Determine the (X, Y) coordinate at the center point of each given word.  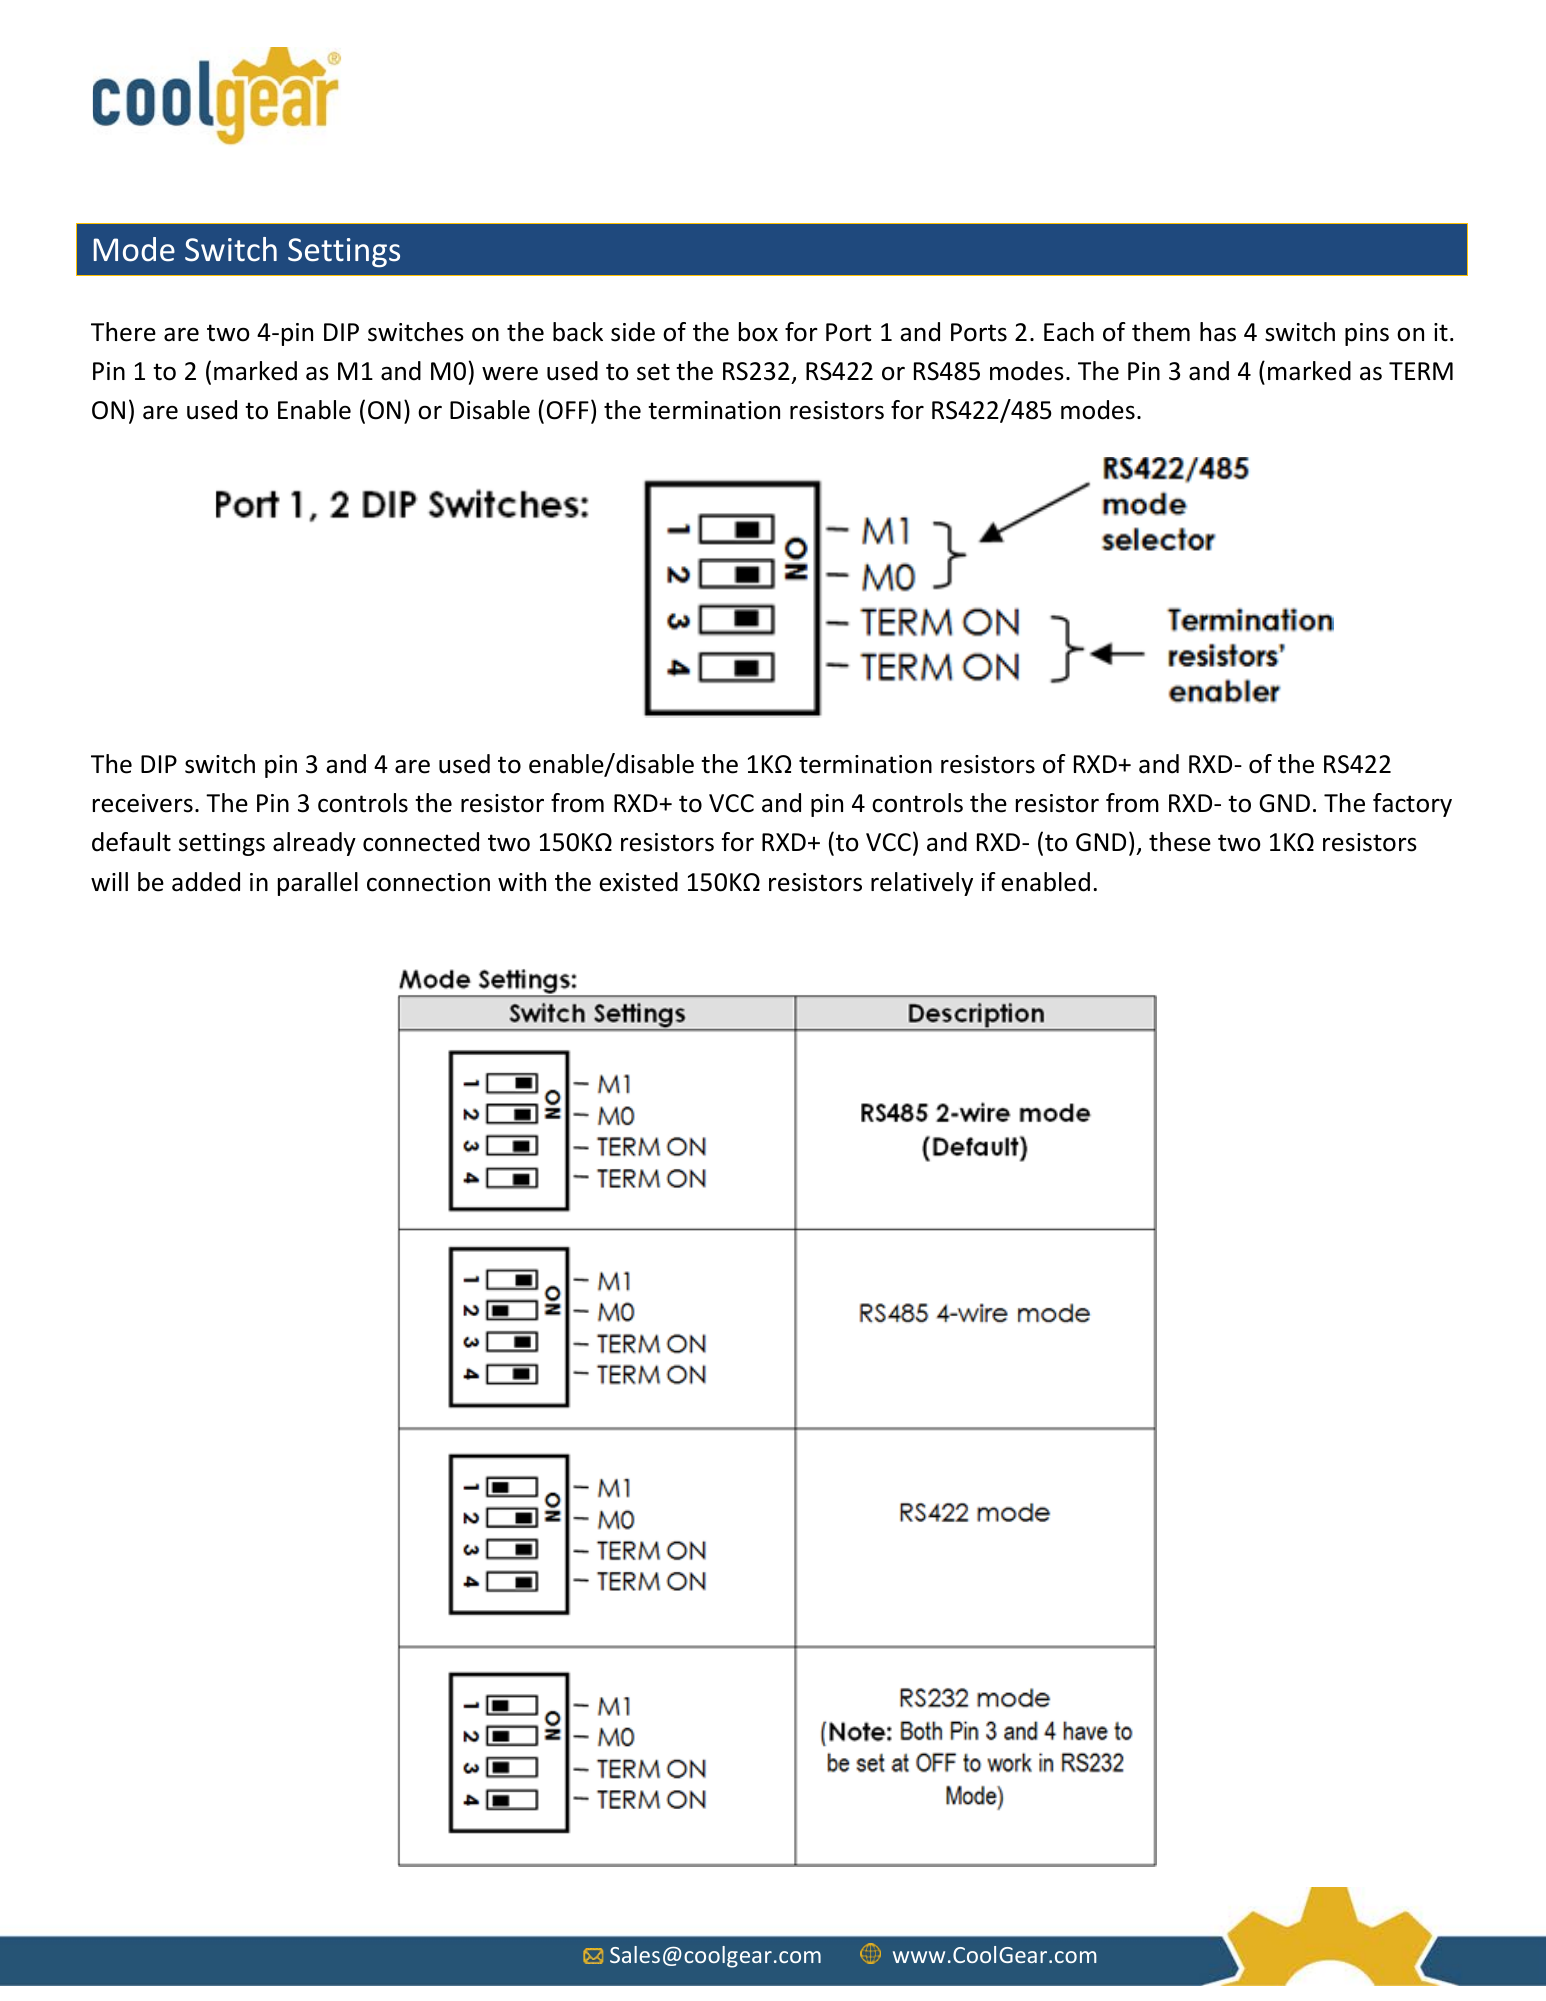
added (206, 882)
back (578, 332)
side (633, 332)
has (1218, 332)
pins (1367, 334)
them (1161, 332)
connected (421, 842)
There (123, 332)
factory (1412, 805)
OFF (568, 410)
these (1180, 842)
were (510, 373)
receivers (143, 803)
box (758, 332)
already (314, 844)
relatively (922, 884)
